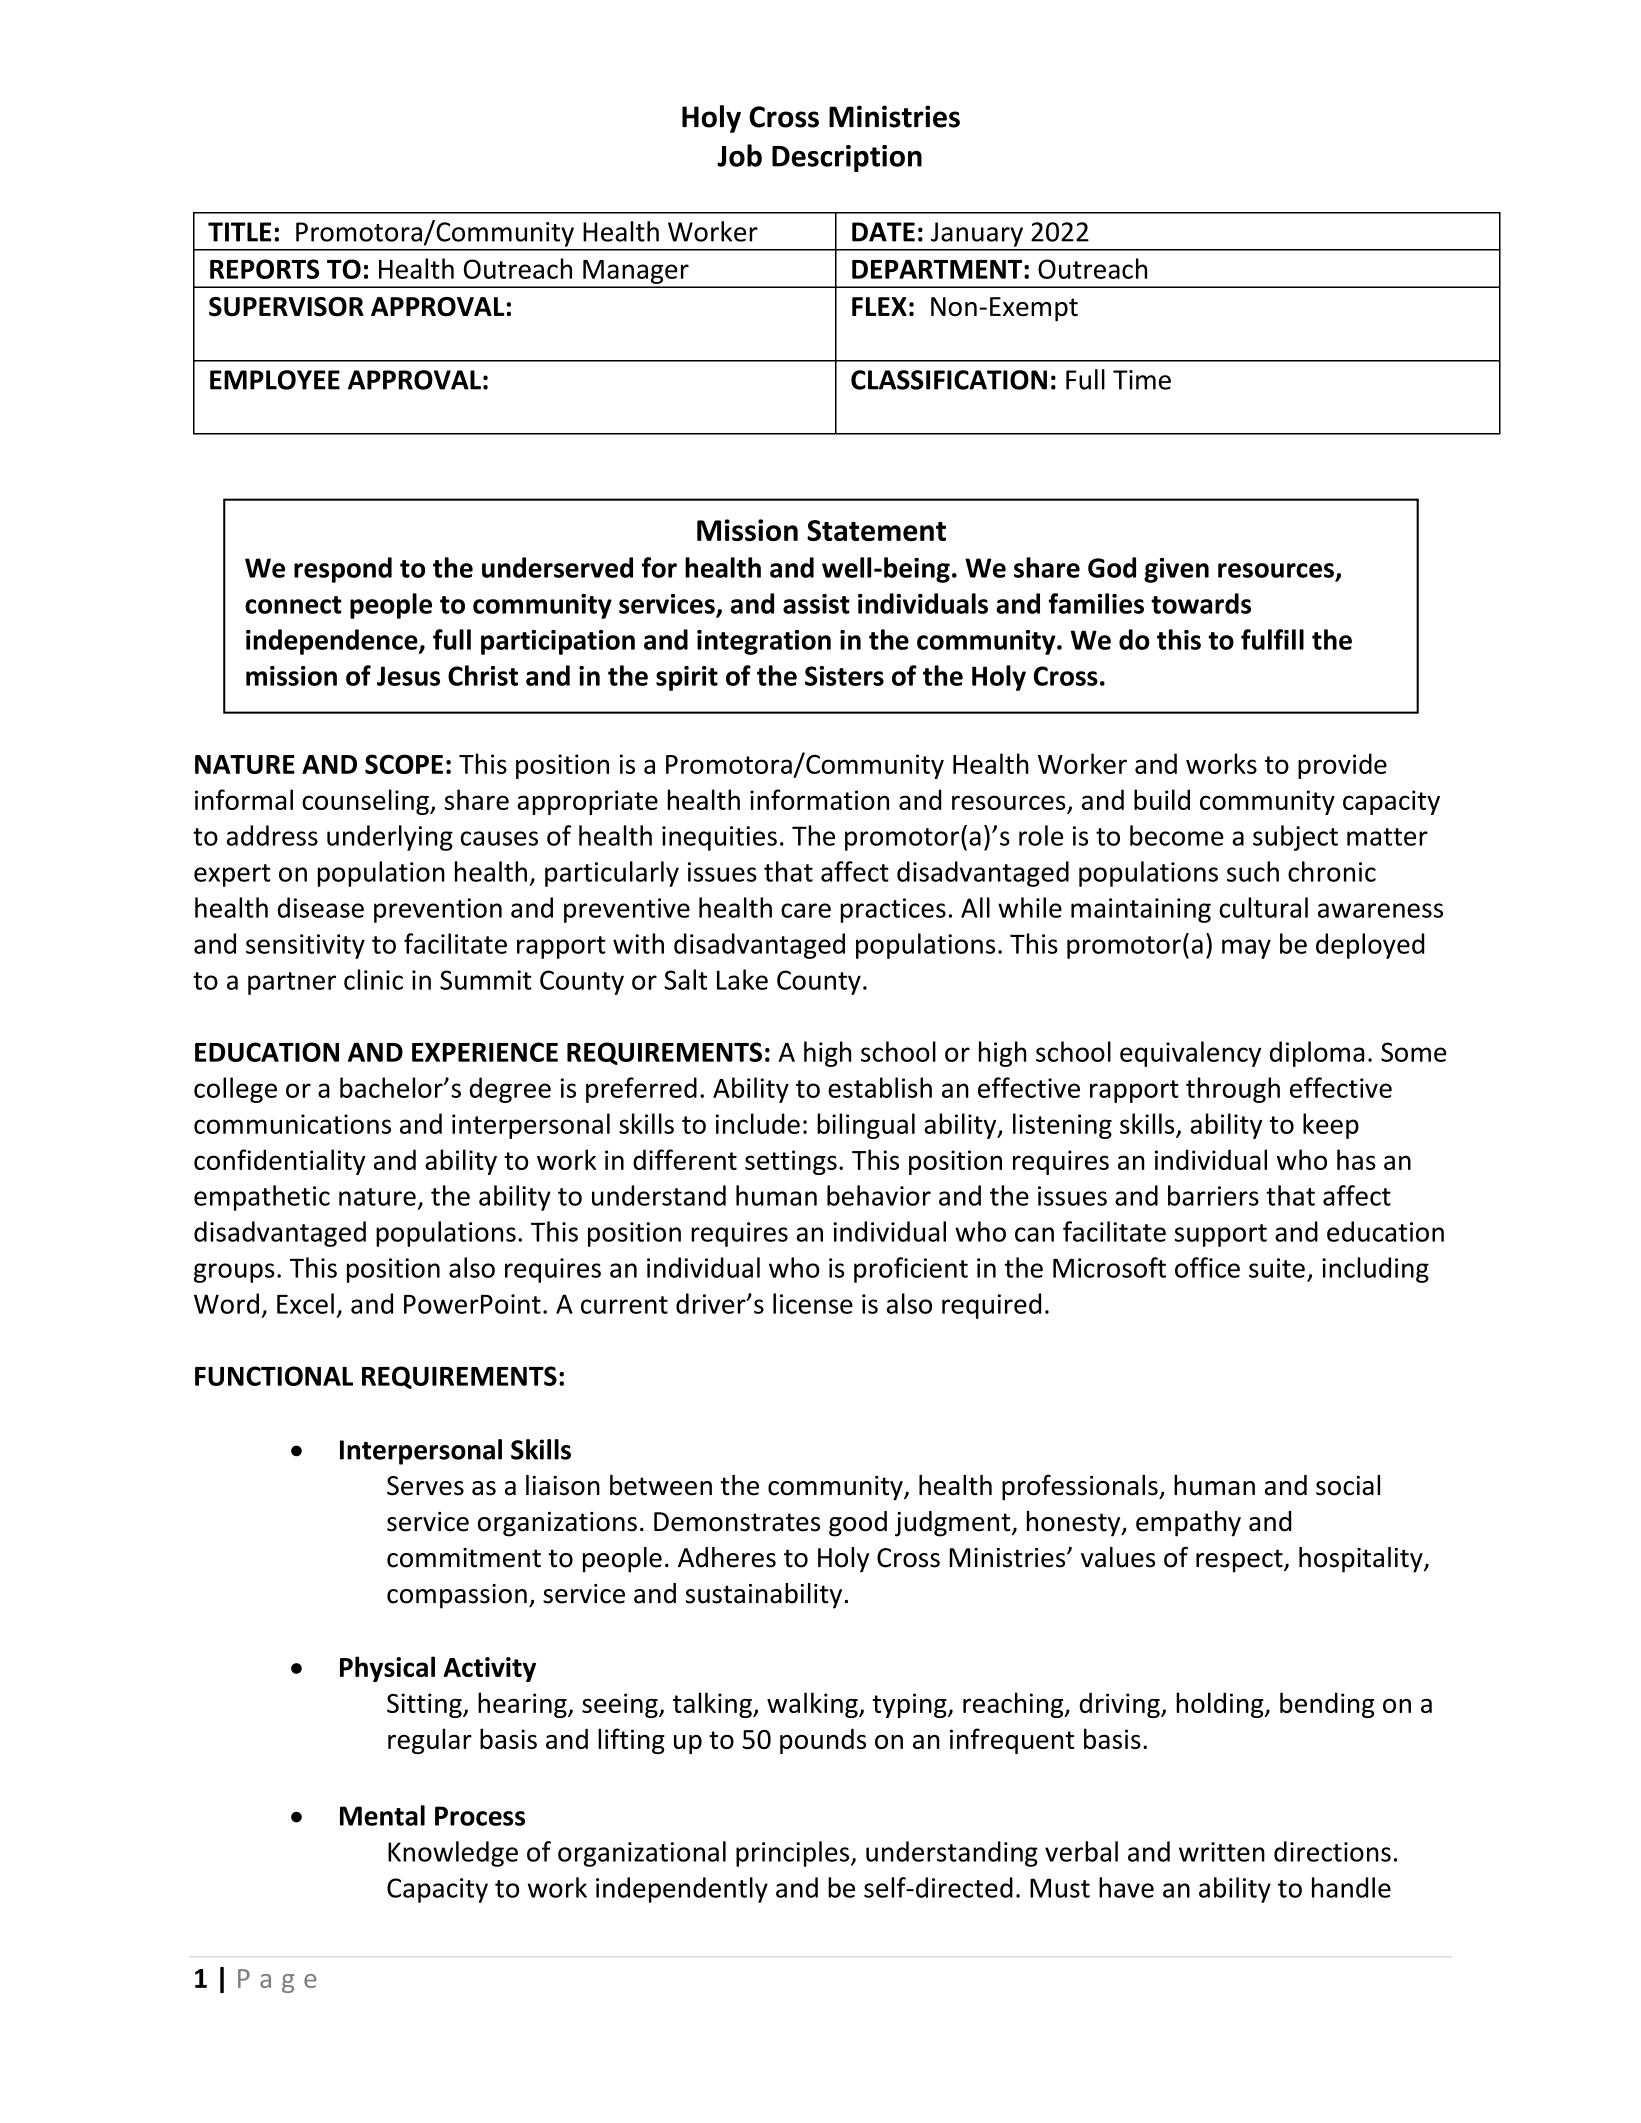 The image size is (1641, 2123). Describe the element at coordinates (1142, 380) in the screenshot. I see `Time` at that location.
